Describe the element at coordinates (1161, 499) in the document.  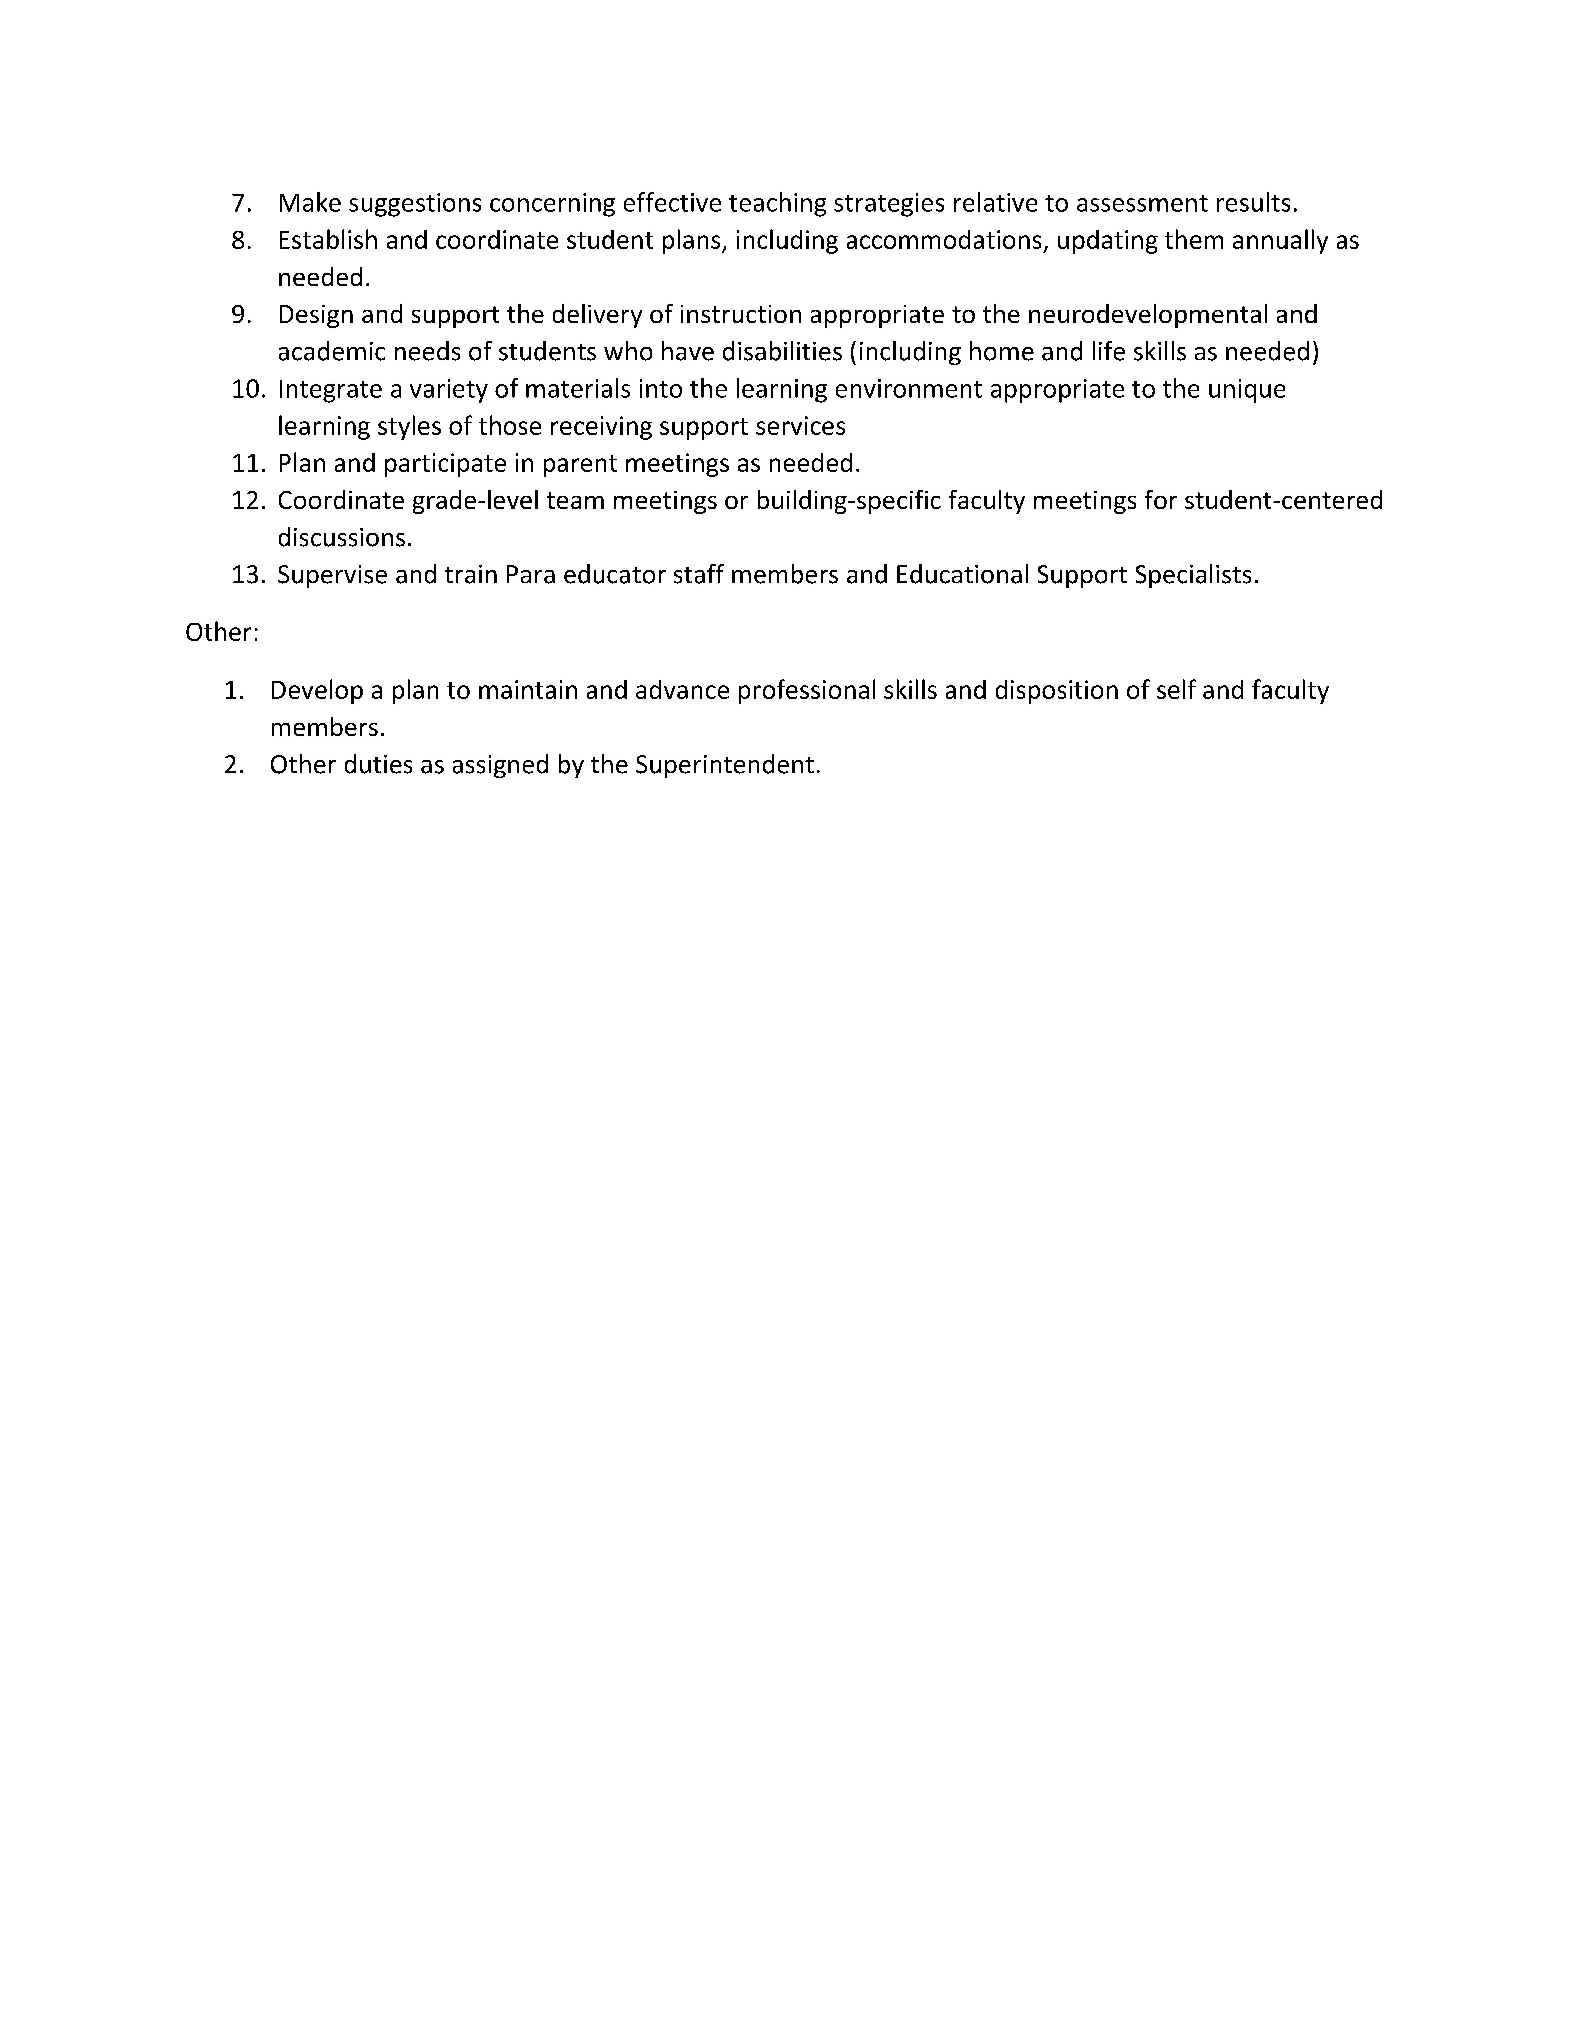
I see `for` at that location.
